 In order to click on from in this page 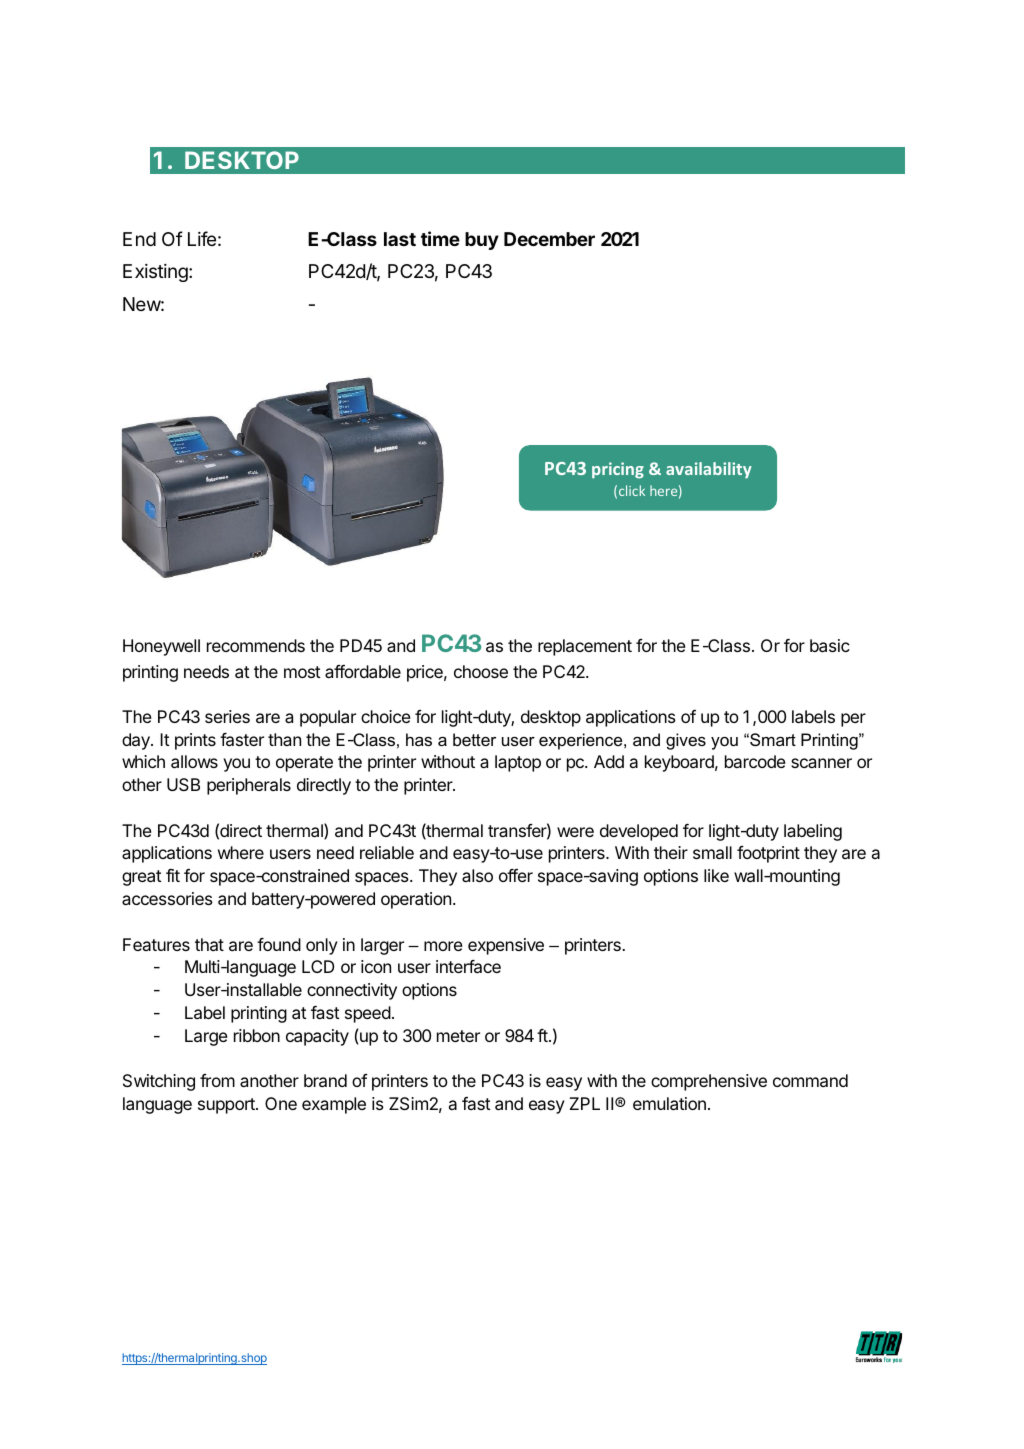, I will do `click(217, 1080)`.
